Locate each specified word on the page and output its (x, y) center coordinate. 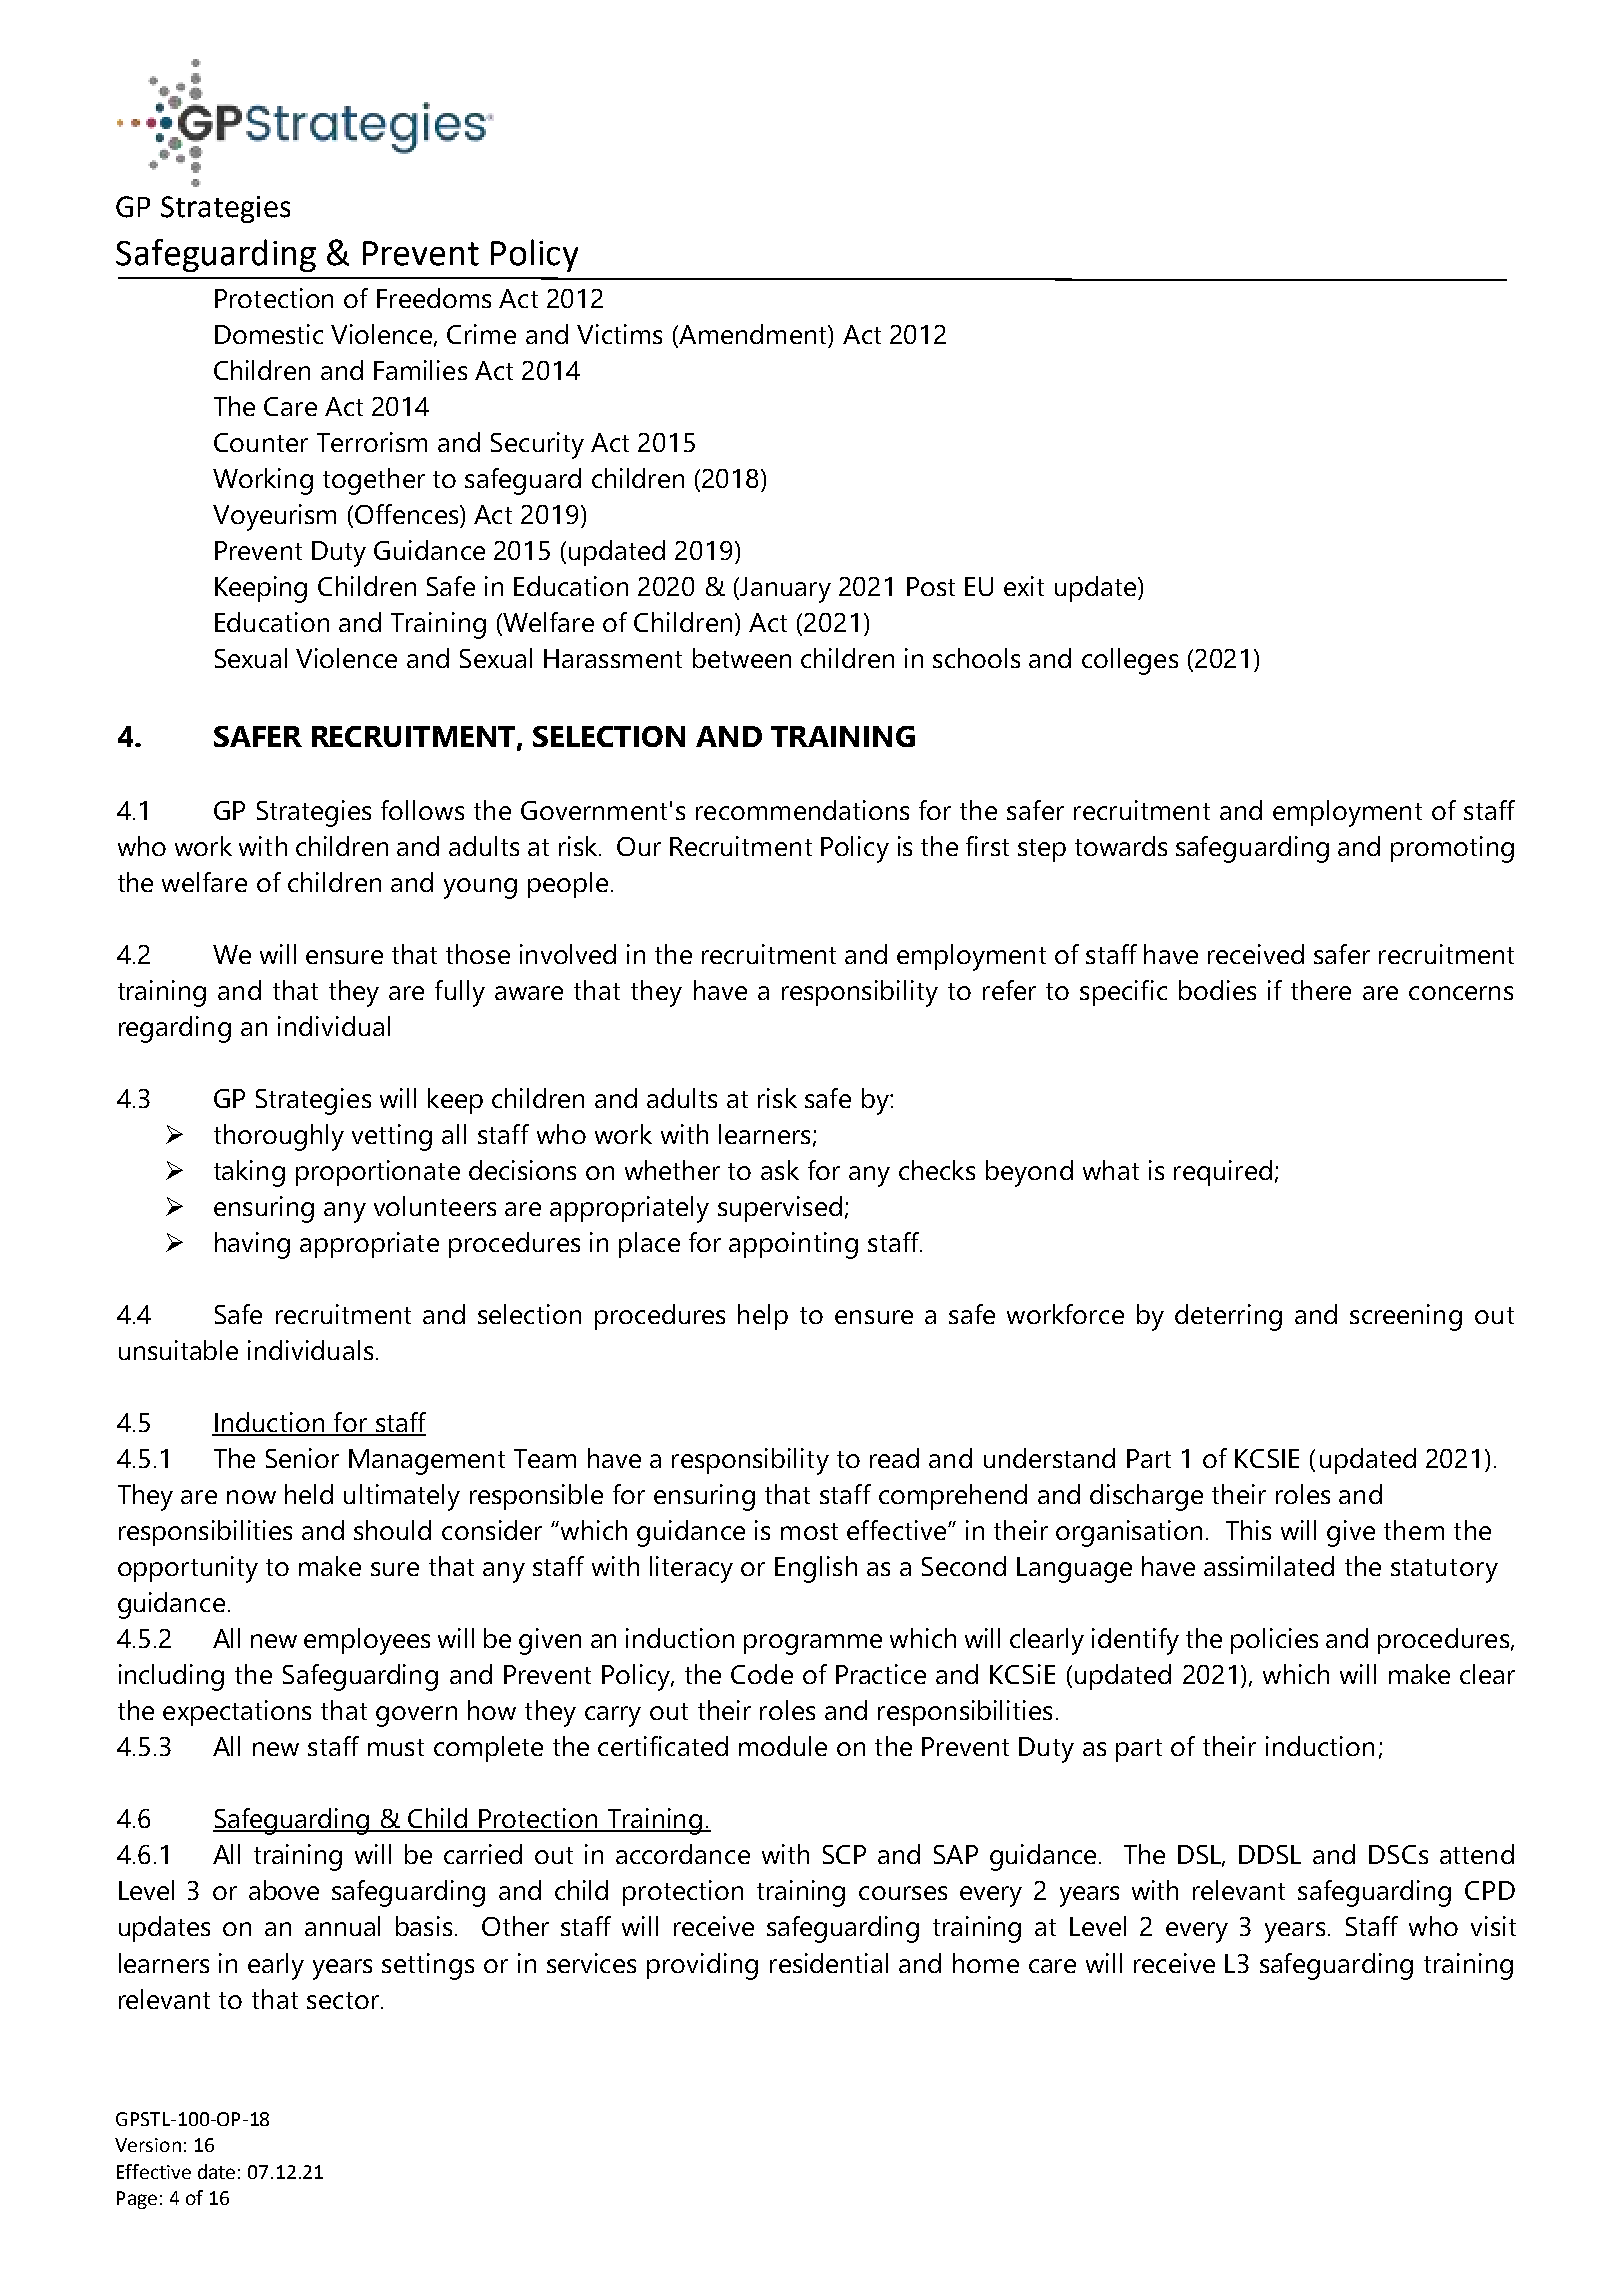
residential (829, 1963)
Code (762, 1674)
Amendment (753, 335)
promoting (1452, 849)
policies (1274, 1641)
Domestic (269, 334)
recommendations (802, 810)
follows (422, 810)
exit (1024, 586)
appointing (793, 1245)
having (252, 1245)
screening (1406, 1317)
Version (148, 2145)
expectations (237, 1713)
